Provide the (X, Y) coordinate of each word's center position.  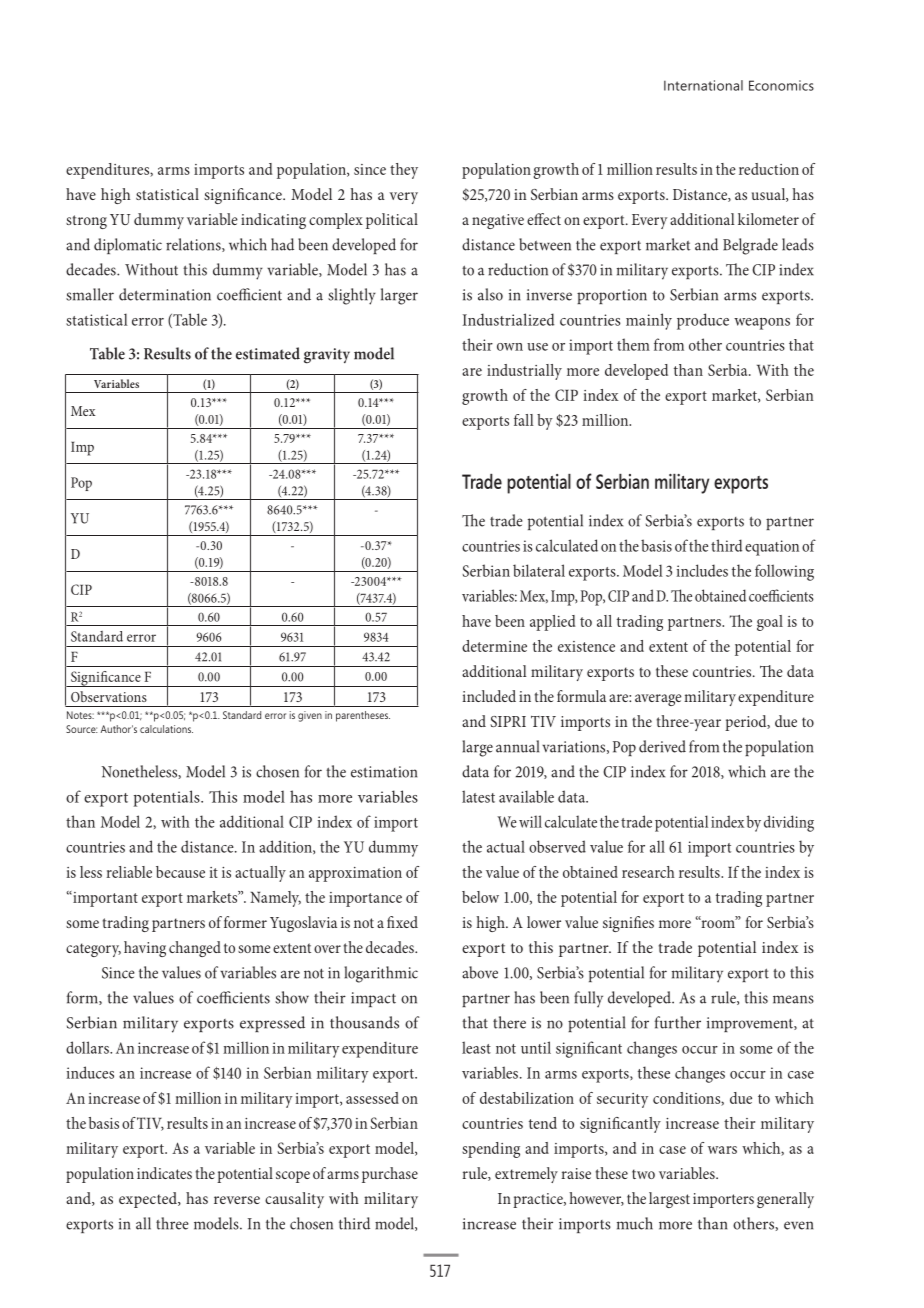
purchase (390, 1175)
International (703, 85)
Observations (109, 696)
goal (770, 623)
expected (149, 1200)
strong (86, 222)
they (404, 171)
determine (494, 646)
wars (722, 1150)
